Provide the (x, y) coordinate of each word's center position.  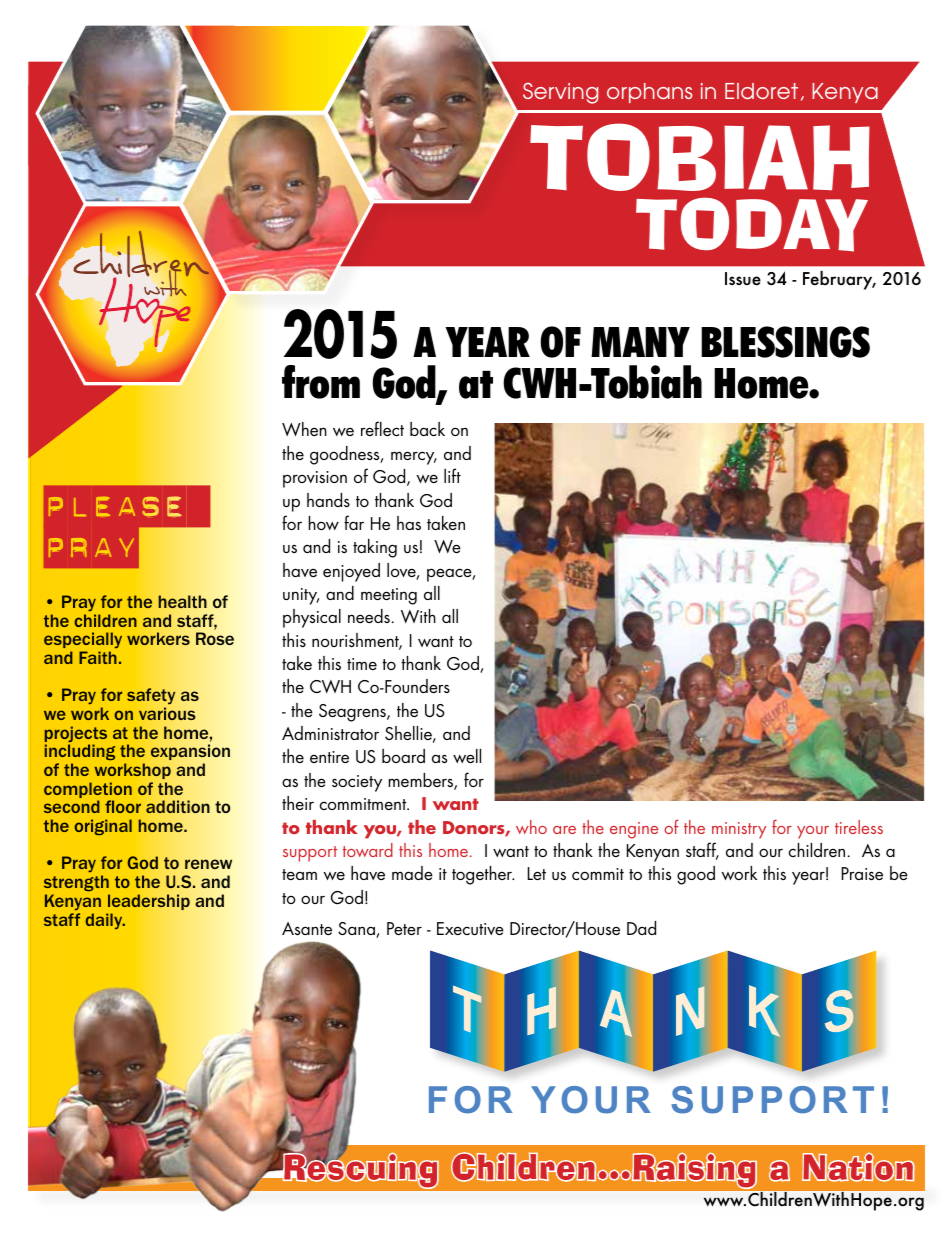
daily (105, 921)
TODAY (752, 224)
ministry (739, 830)
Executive (470, 928)
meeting (389, 596)
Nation (858, 1167)
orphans (650, 93)
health (182, 601)
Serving (560, 93)
